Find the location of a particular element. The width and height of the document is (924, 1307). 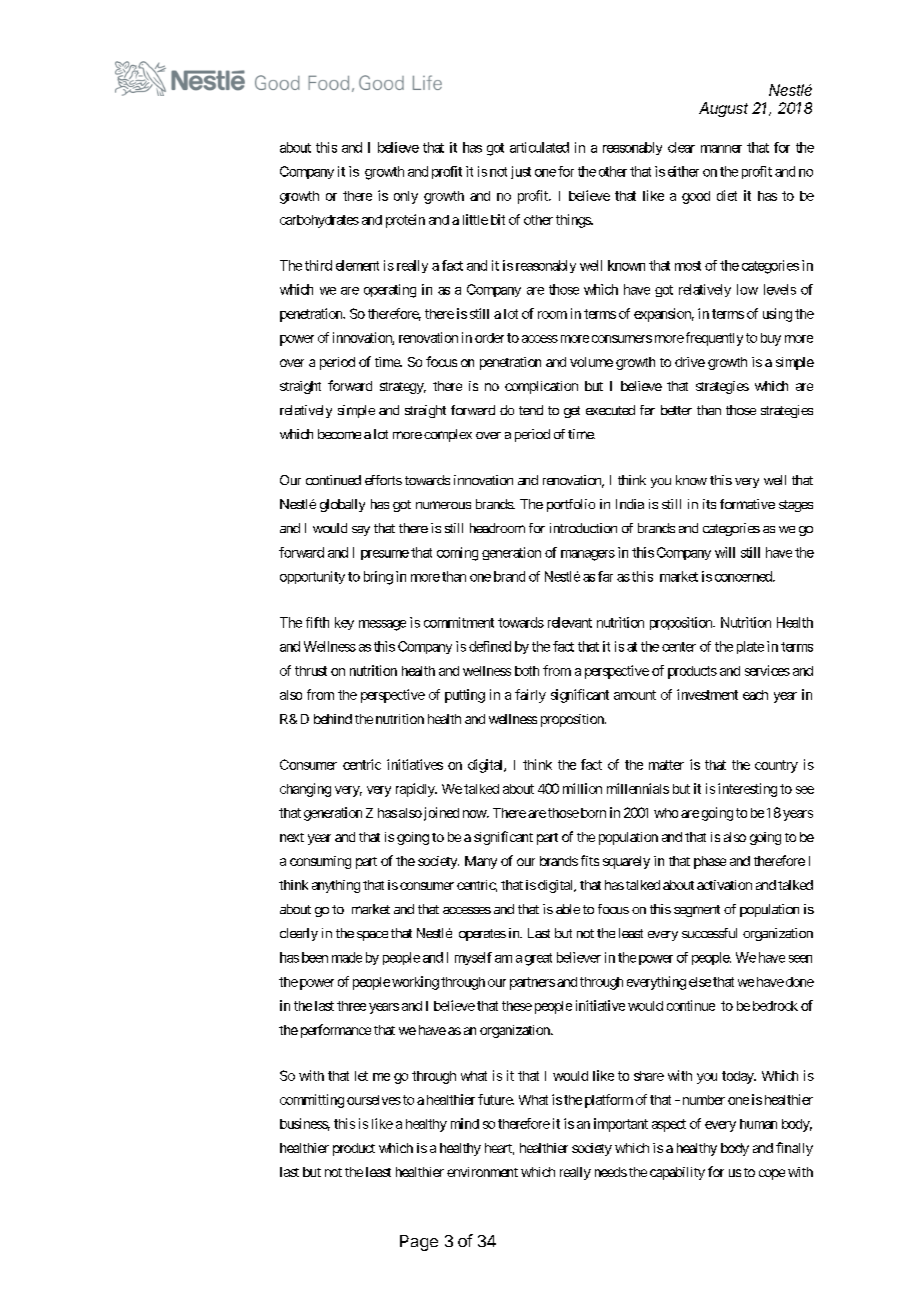

tend is located at coordinates (531, 410).
